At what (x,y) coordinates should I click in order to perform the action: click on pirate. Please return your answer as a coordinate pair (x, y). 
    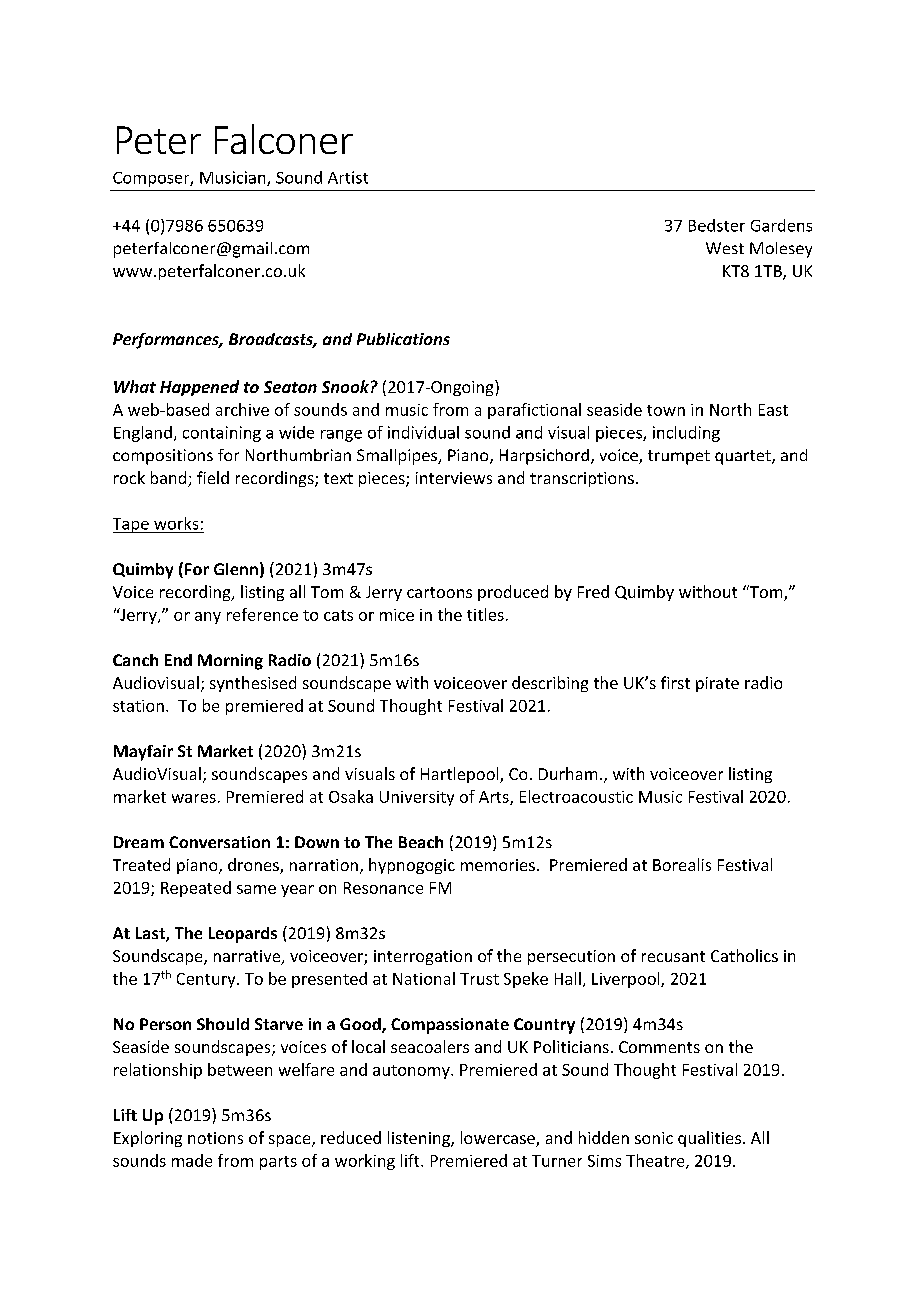
    Looking at the image, I should click on (717, 684).
